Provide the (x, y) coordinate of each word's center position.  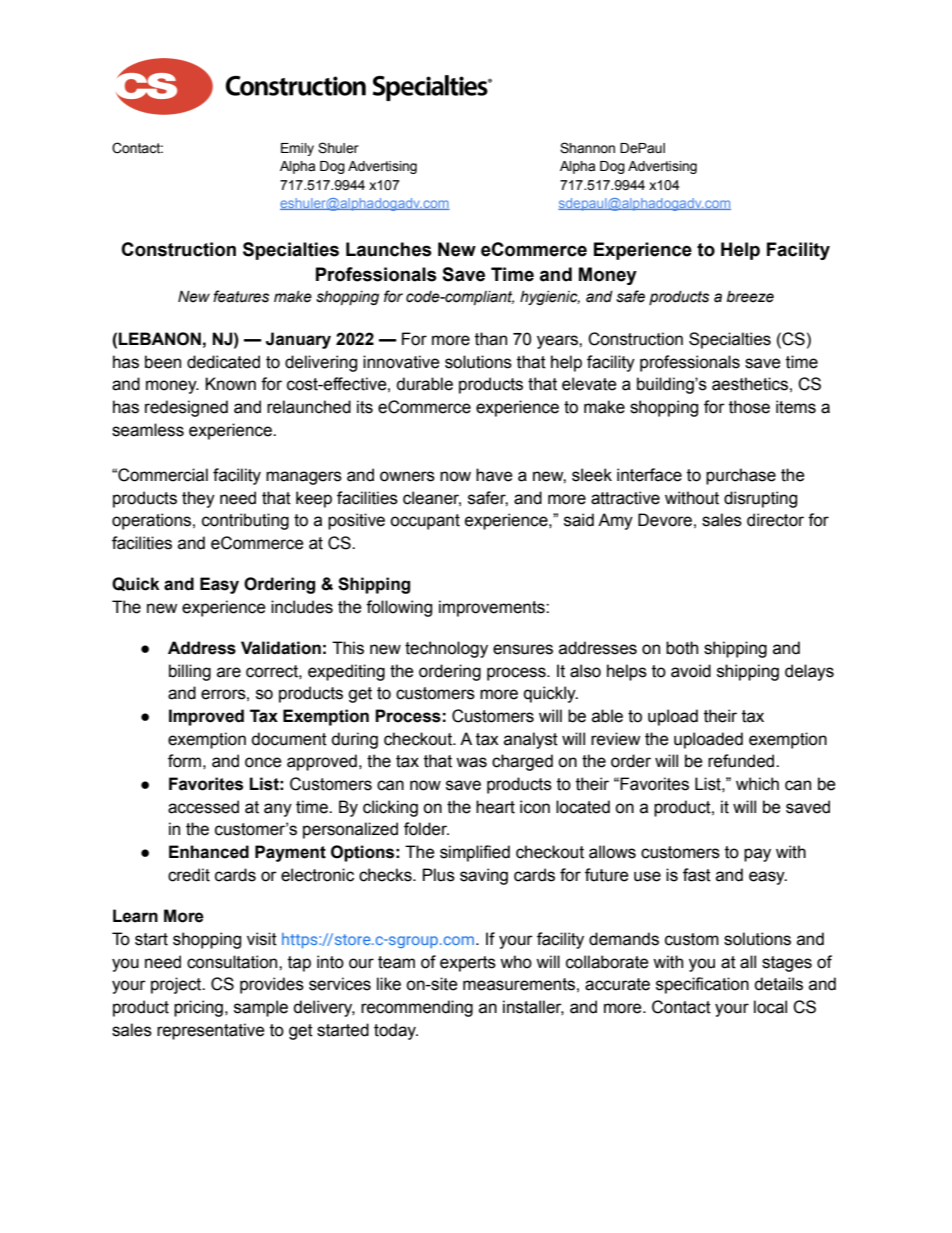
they (198, 499)
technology (446, 649)
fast (697, 875)
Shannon (587, 148)
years (558, 342)
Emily (297, 149)
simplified (475, 853)
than (491, 339)
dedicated (223, 362)
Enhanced (209, 852)
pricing (198, 1008)
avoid (691, 671)
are (229, 672)
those (749, 407)
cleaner (432, 498)
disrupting (760, 499)
